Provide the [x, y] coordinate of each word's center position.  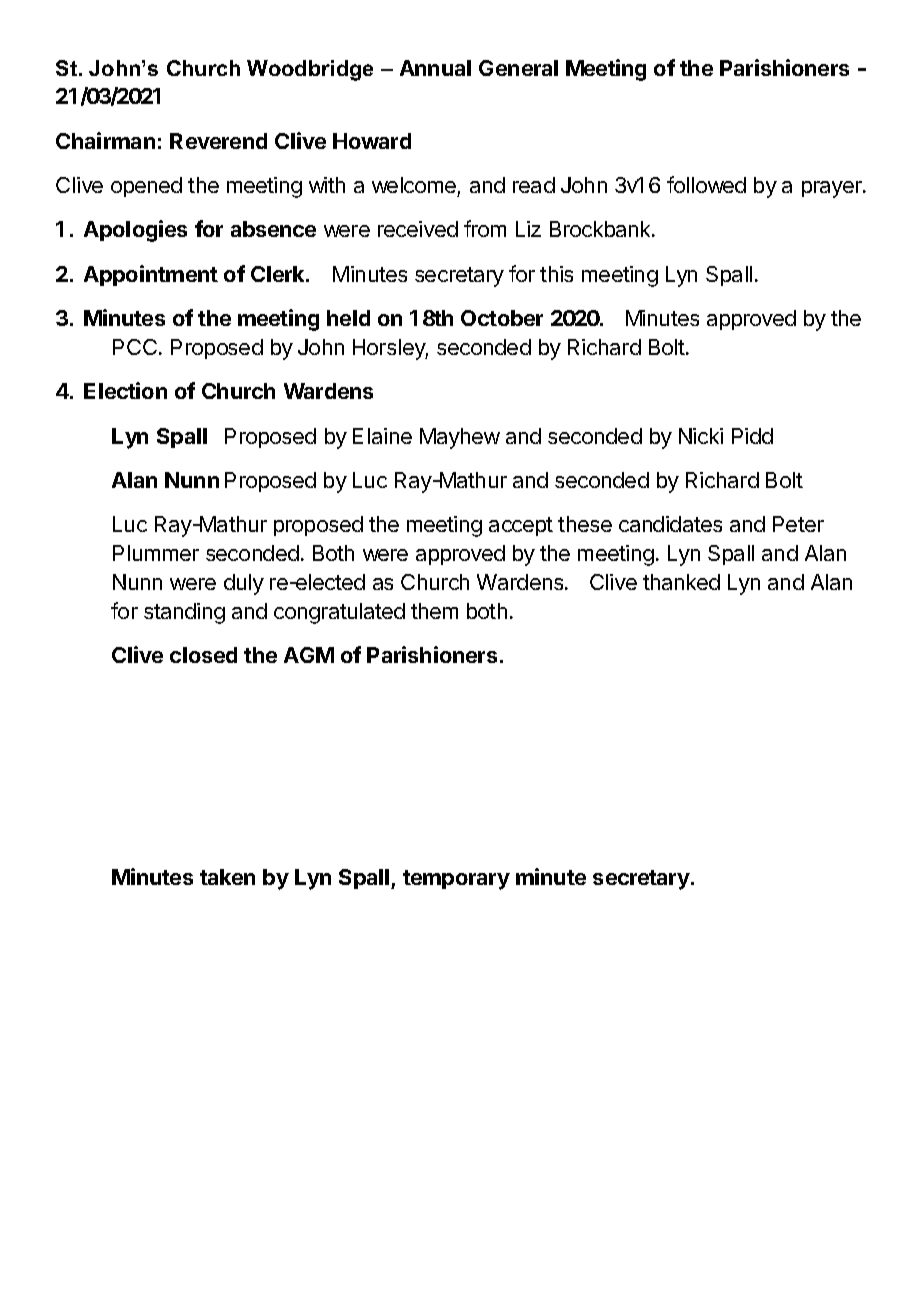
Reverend [218, 141]
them [434, 611]
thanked [681, 582]
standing [184, 613]
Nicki [701, 436]
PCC [135, 347]
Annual [435, 68]
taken [227, 877]
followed [706, 184]
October [502, 318]
